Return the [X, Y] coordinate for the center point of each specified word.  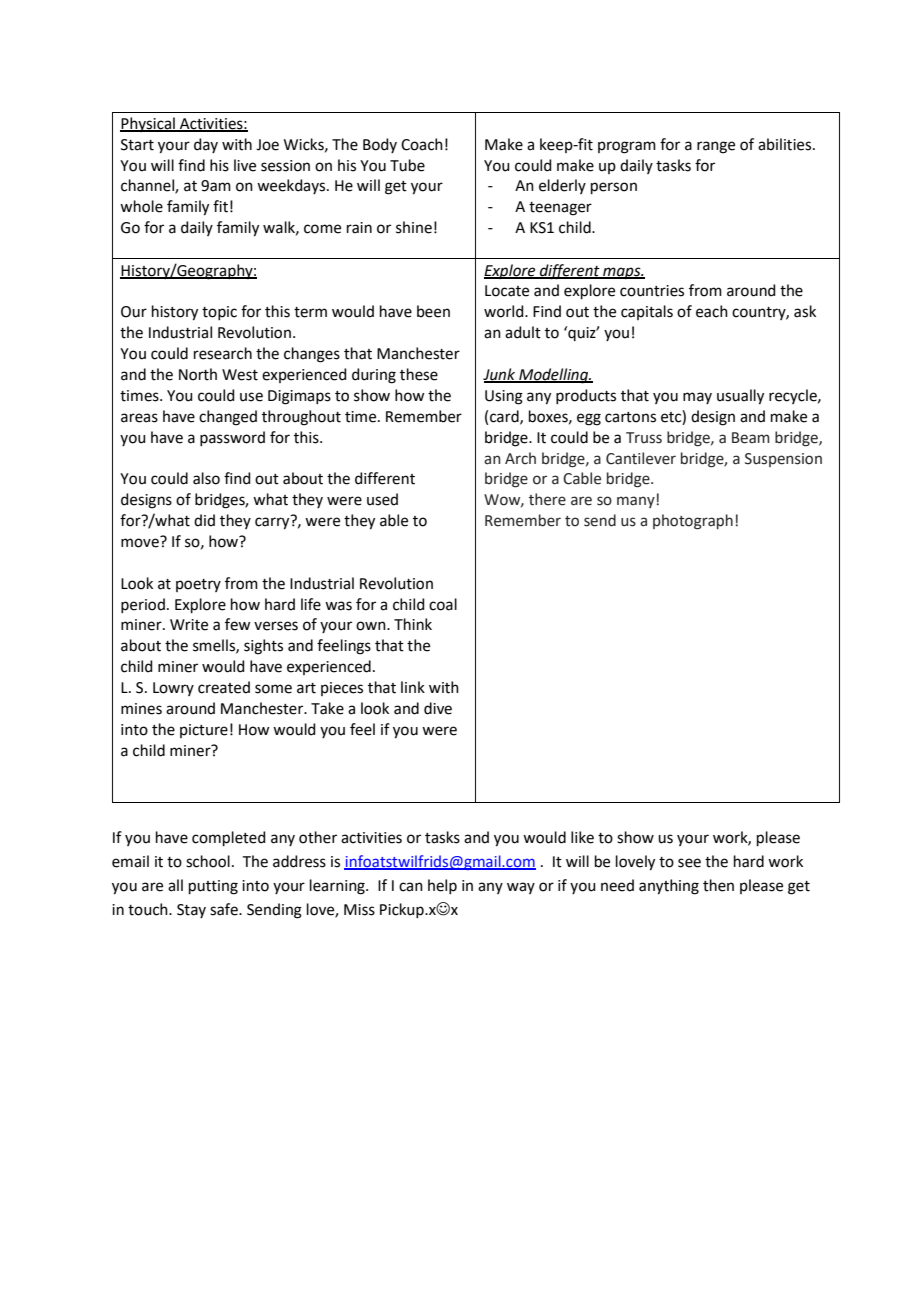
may [697, 398]
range [716, 147]
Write [189, 625]
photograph [693, 522]
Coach [422, 144]
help [442, 886]
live [245, 165]
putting [213, 887]
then [718, 885]
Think [413, 624]
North [198, 374]
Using [504, 397]
